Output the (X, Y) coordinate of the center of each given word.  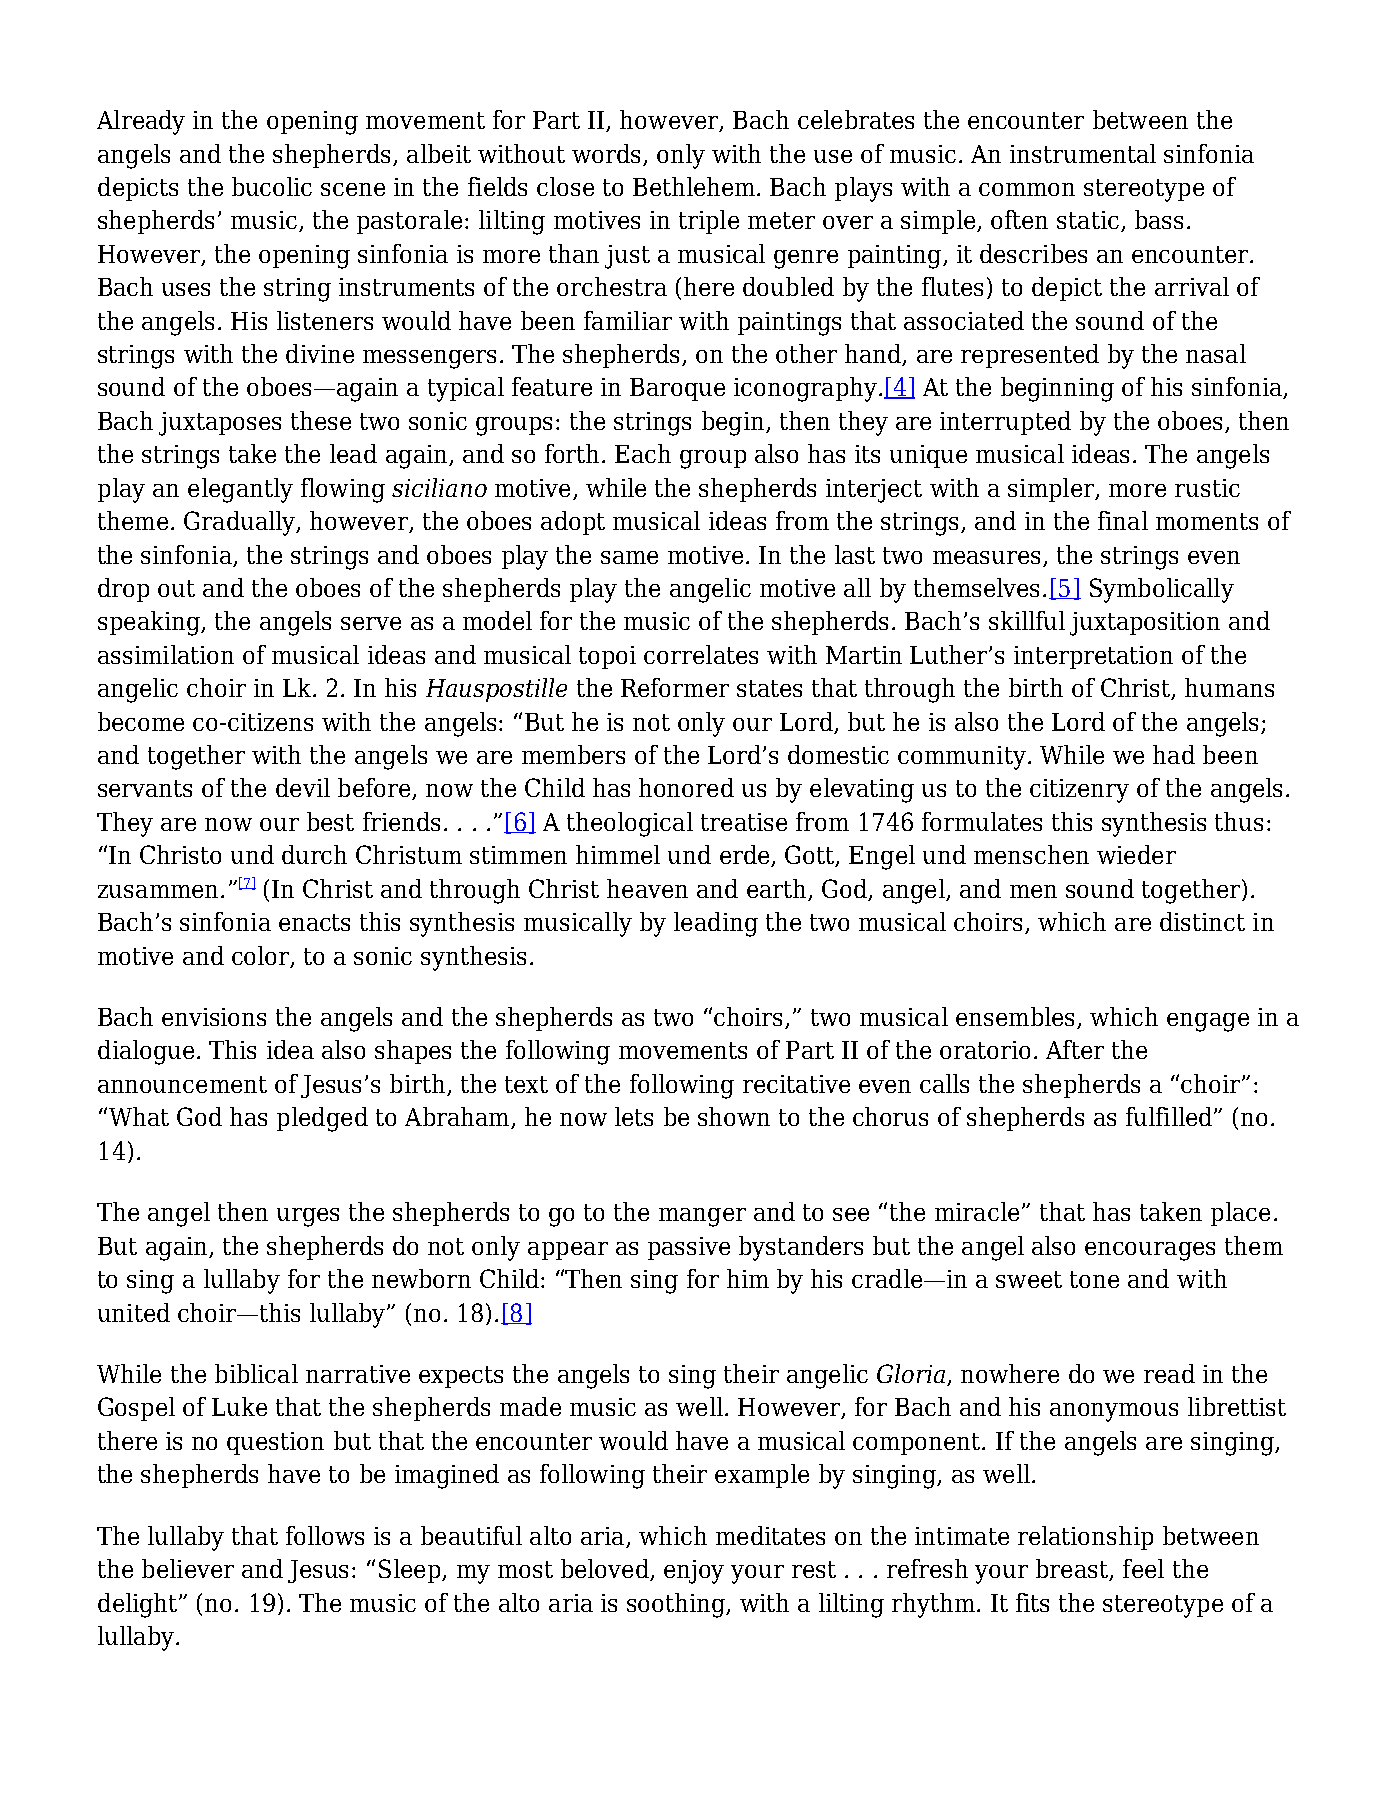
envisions (214, 1017)
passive (689, 1248)
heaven (647, 888)
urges (308, 1217)
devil (303, 787)
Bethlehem (694, 186)
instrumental (1083, 153)
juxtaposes (220, 424)
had (1174, 754)
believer (188, 1568)
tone (1094, 1279)
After (1075, 1049)
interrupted (1005, 423)
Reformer (675, 687)
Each (643, 453)
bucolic (272, 186)
